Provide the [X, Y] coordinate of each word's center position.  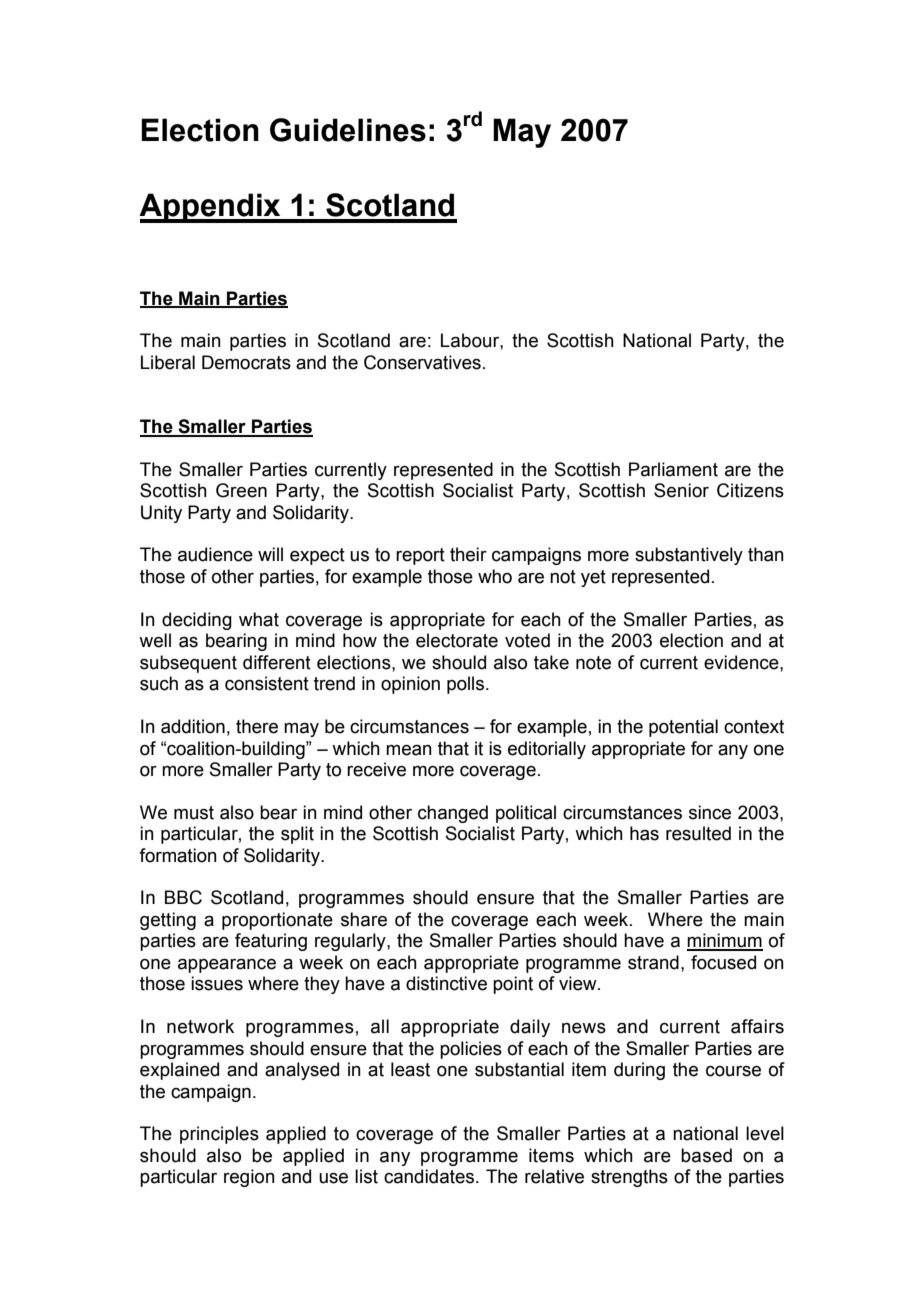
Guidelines [348, 130]
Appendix [211, 208]
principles [219, 1135]
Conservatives [422, 362]
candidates [430, 1176]
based [706, 1155]
